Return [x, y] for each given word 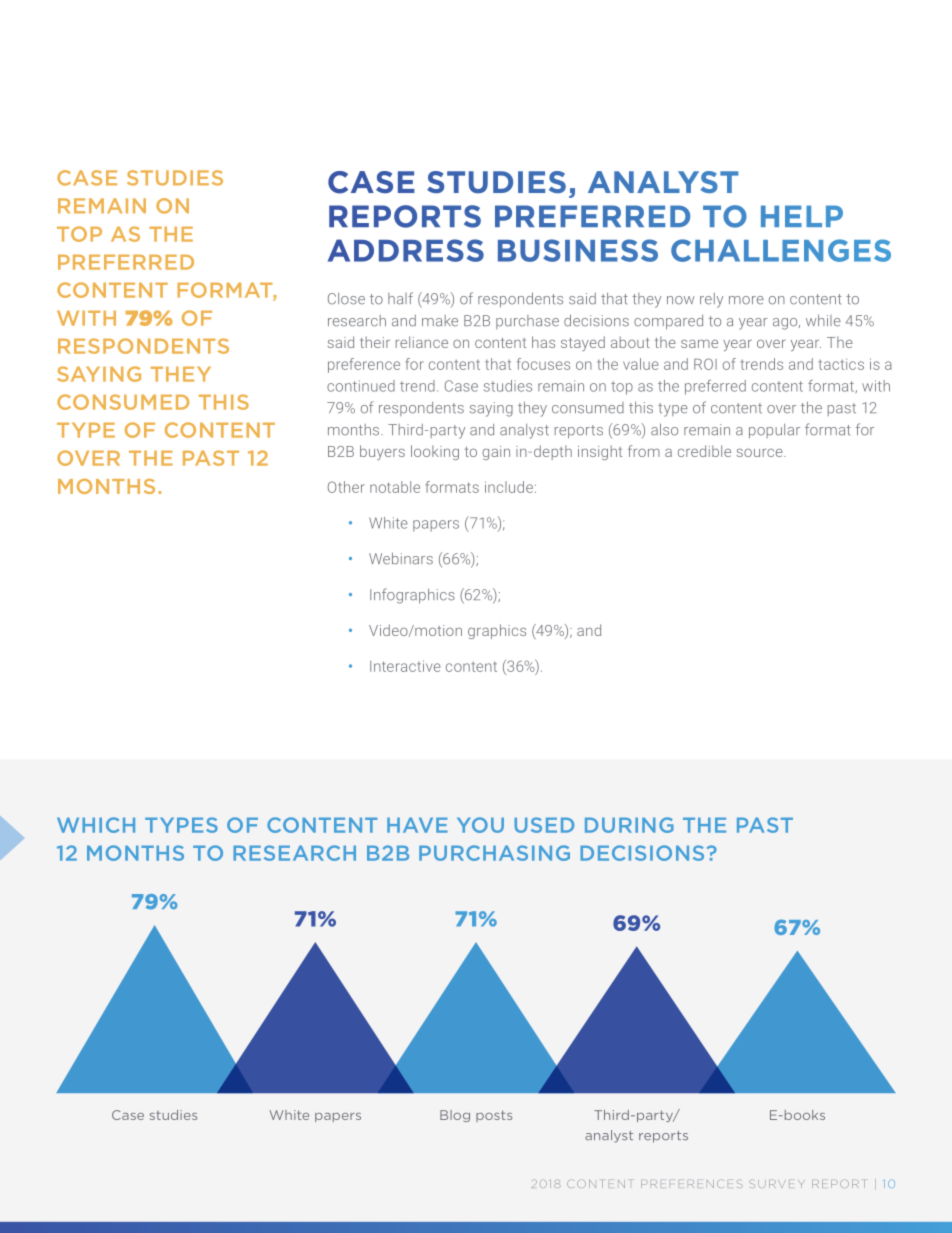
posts [494, 1116]
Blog [455, 1116]
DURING [629, 825]
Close [346, 299]
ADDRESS [406, 250]
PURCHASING [494, 853]
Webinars [401, 558]
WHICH [96, 825]
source [761, 452]
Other [346, 487]
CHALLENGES [781, 250]
